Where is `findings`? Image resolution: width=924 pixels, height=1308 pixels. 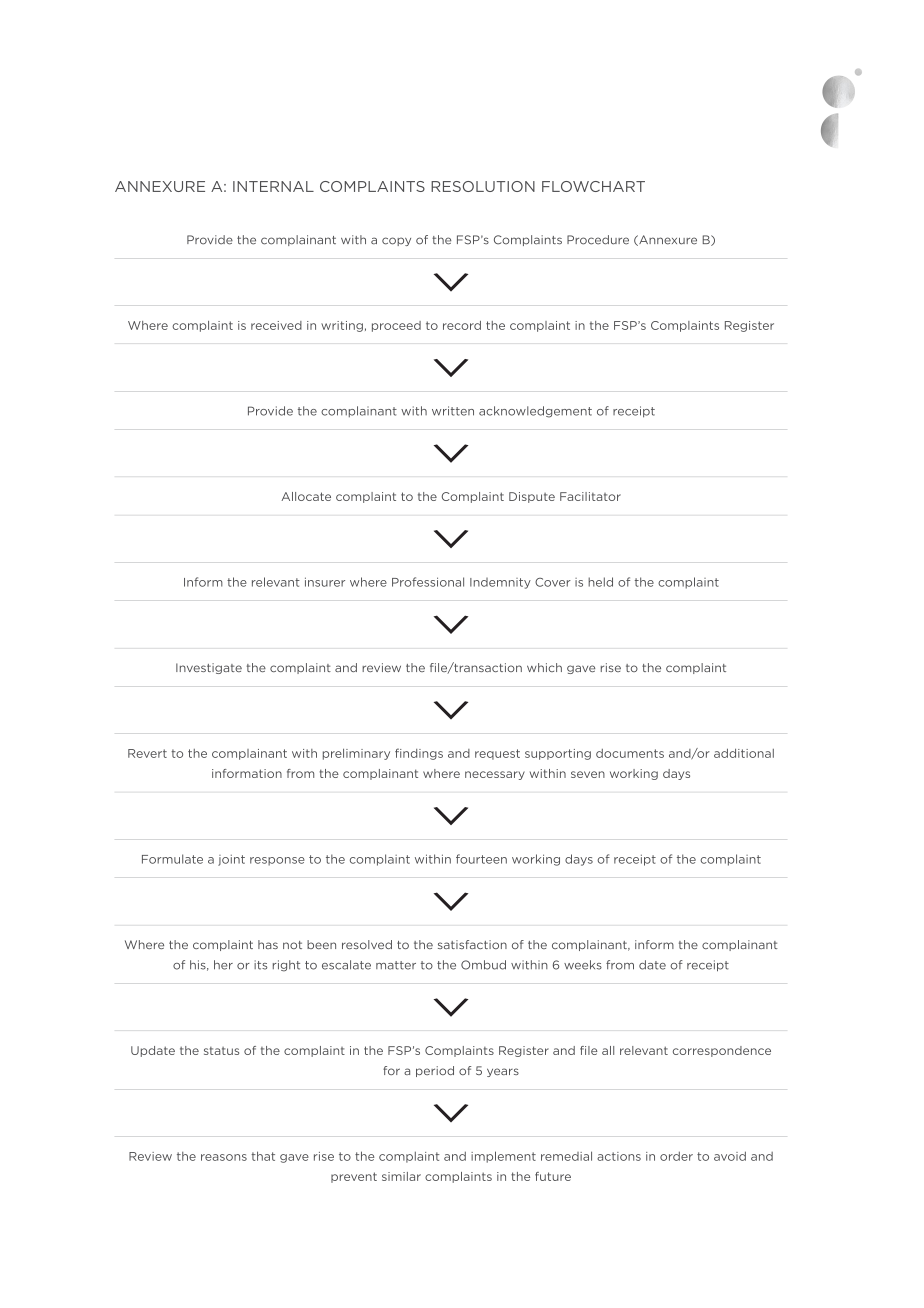 findings is located at coordinates (419, 754).
